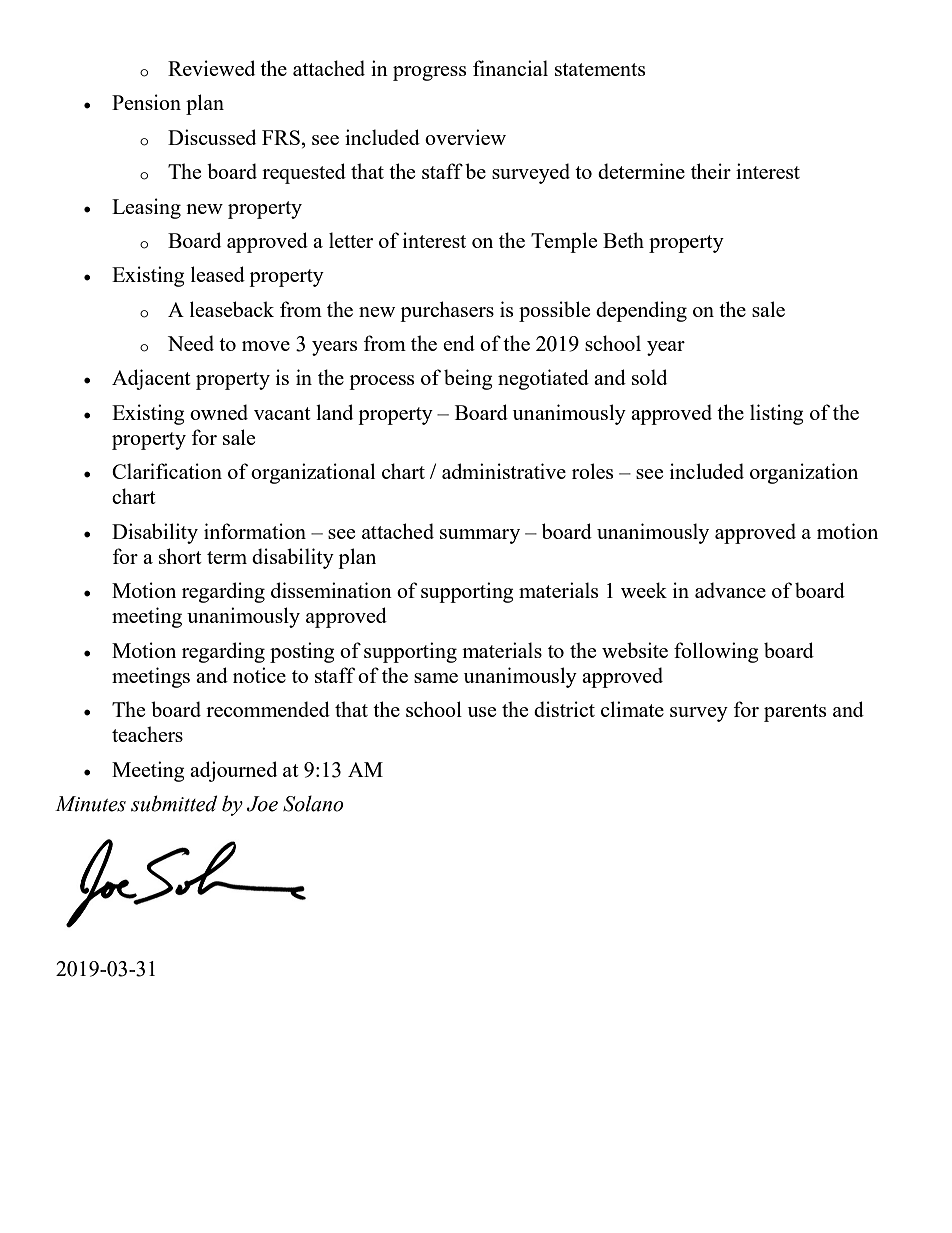  Describe the element at coordinates (331, 590) in the screenshot. I see `dissemination` at that location.
